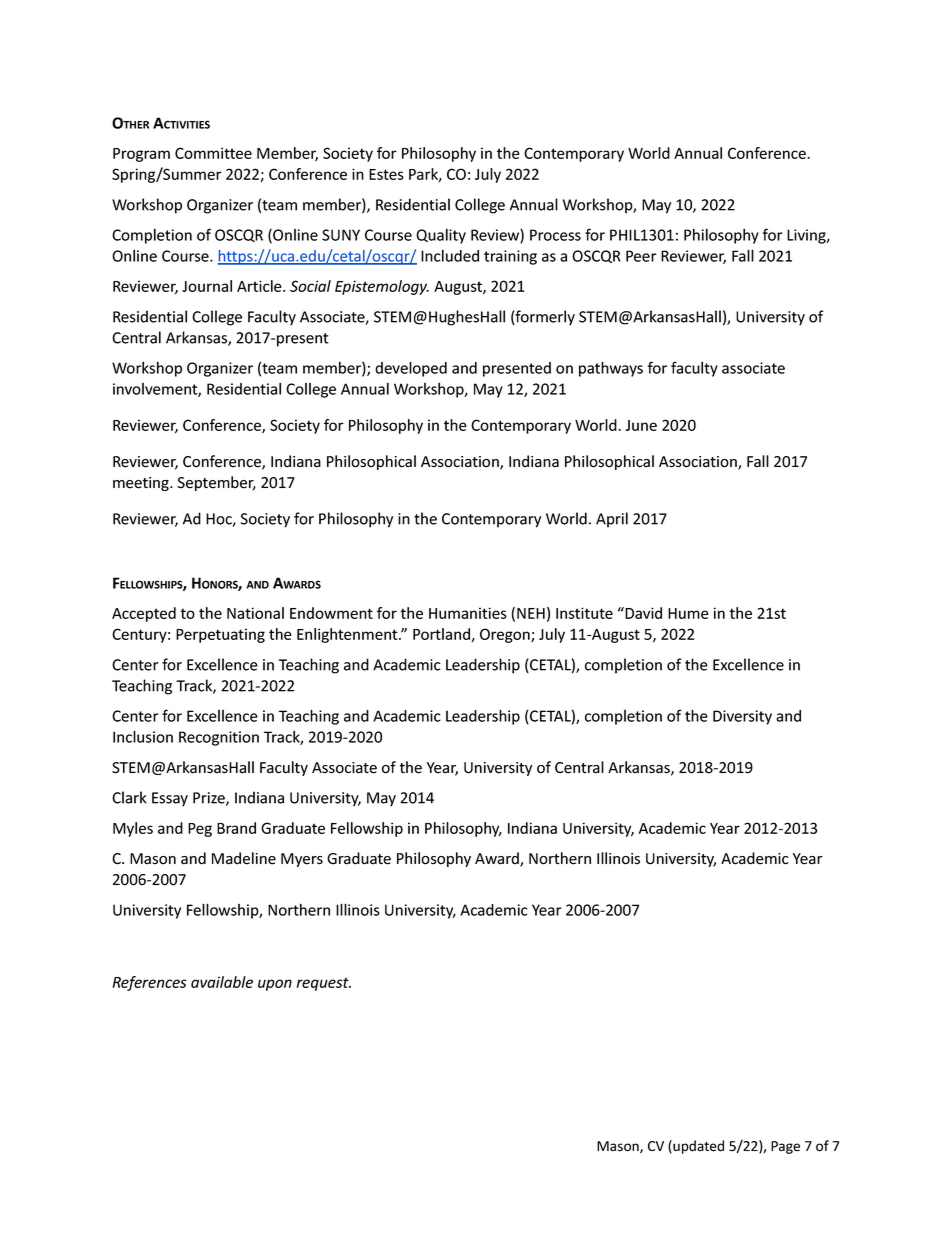 The width and height of the screenshot is (952, 1233). I want to click on Committee, so click(213, 153).
